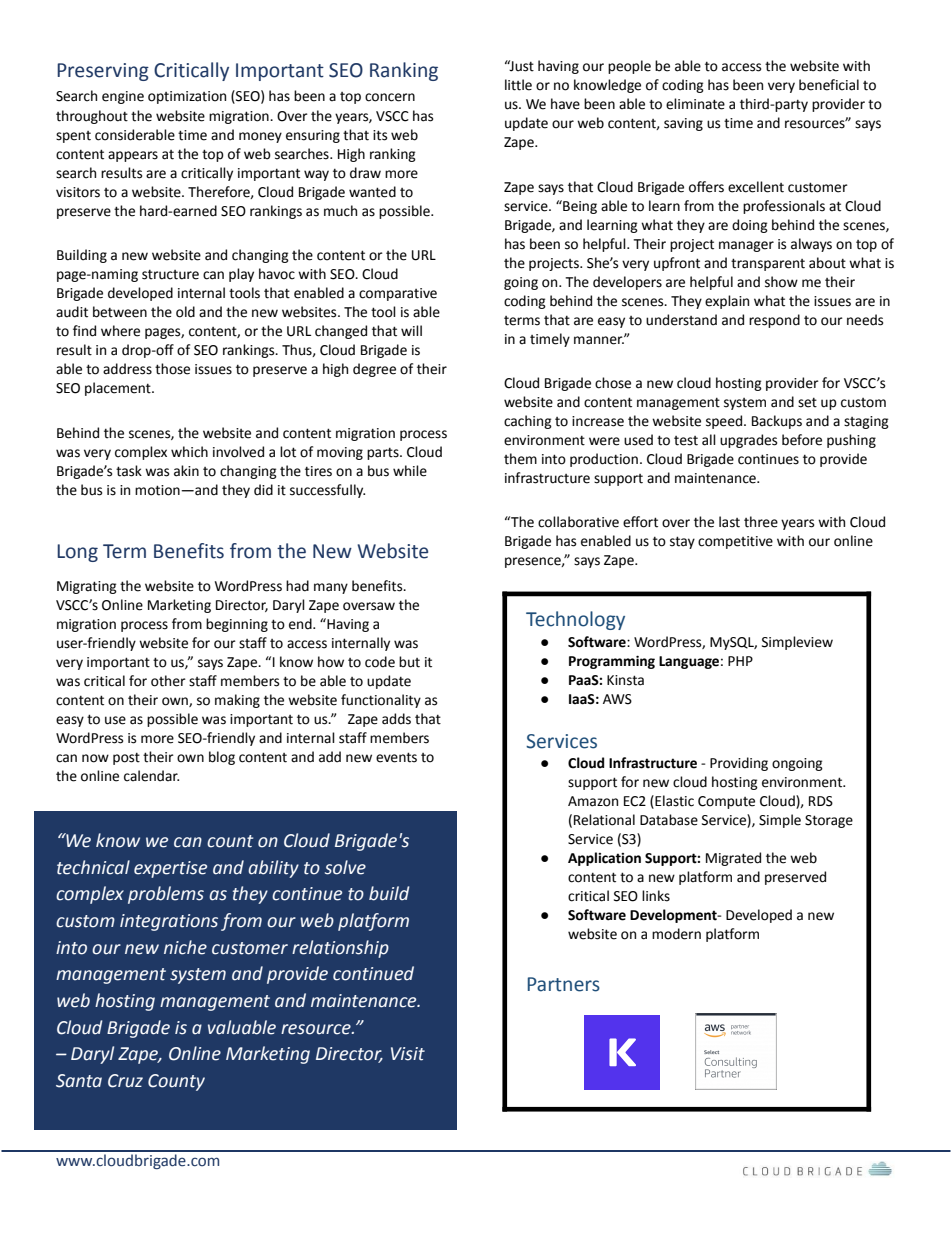 The image size is (952, 1233). I want to click on old, so click(185, 312).
